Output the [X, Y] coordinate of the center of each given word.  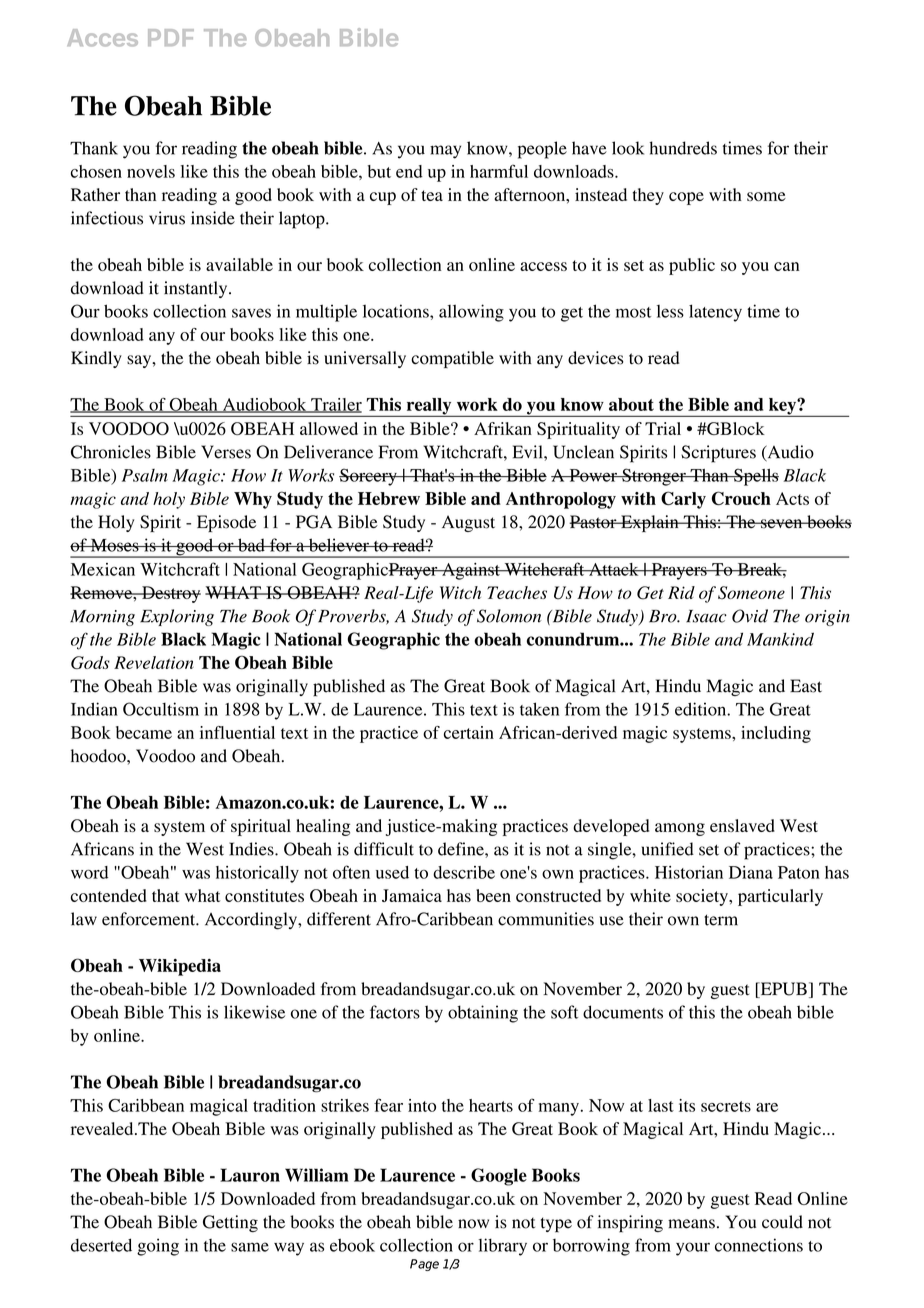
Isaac [706, 616]
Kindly [96, 359]
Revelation [154, 662]
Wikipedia [180, 967]
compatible [452, 359]
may [445, 152]
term [721, 920]
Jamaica [412, 895]
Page [424, 1265]
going [158, 1247]
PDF [171, 37]
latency [715, 313]
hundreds [683, 148]
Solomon [509, 616]
